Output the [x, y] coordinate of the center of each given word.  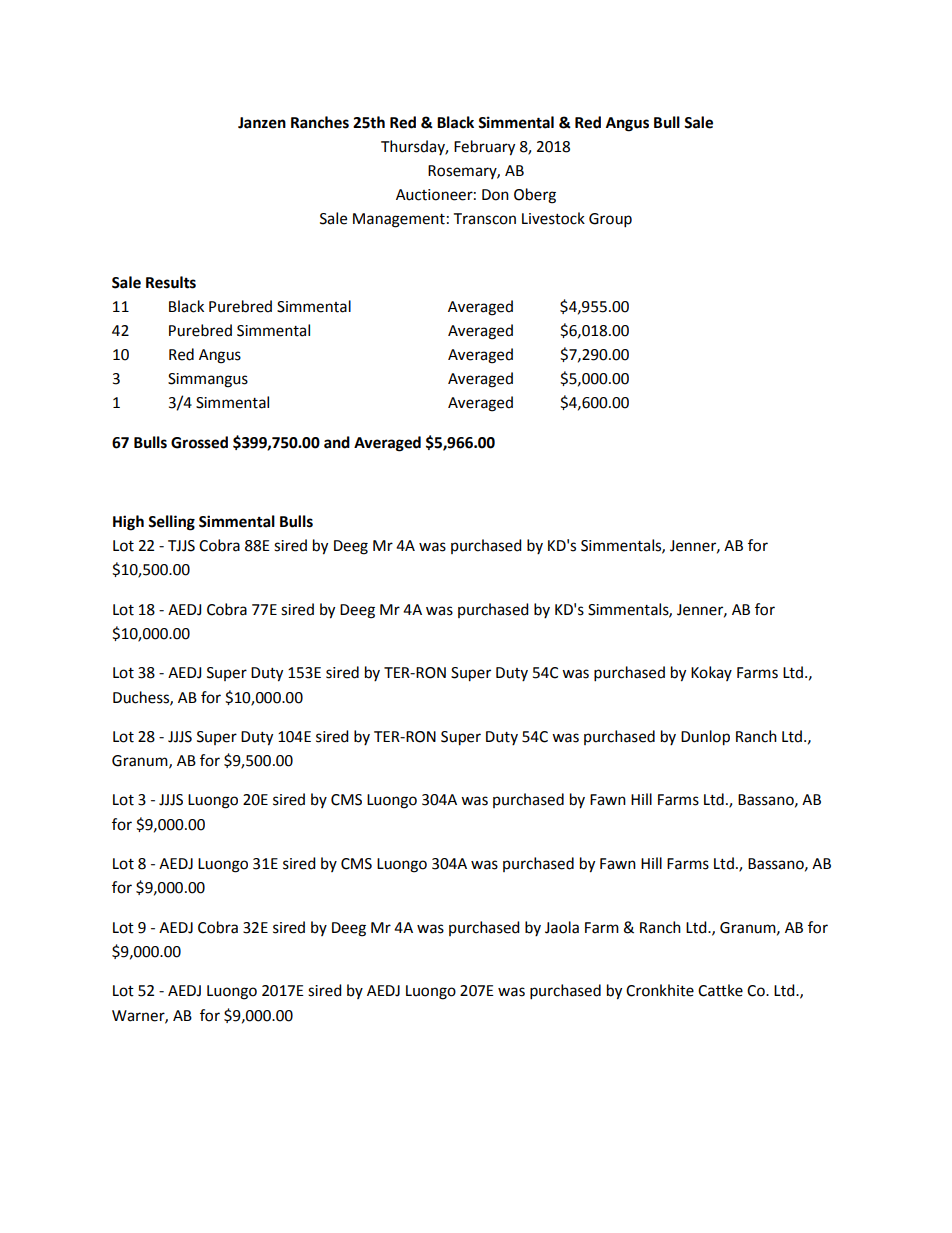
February [484, 148]
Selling [171, 523]
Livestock [553, 218]
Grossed [199, 442]
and [337, 442]
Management [399, 220]
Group [610, 220]
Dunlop [705, 738]
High [128, 523]
